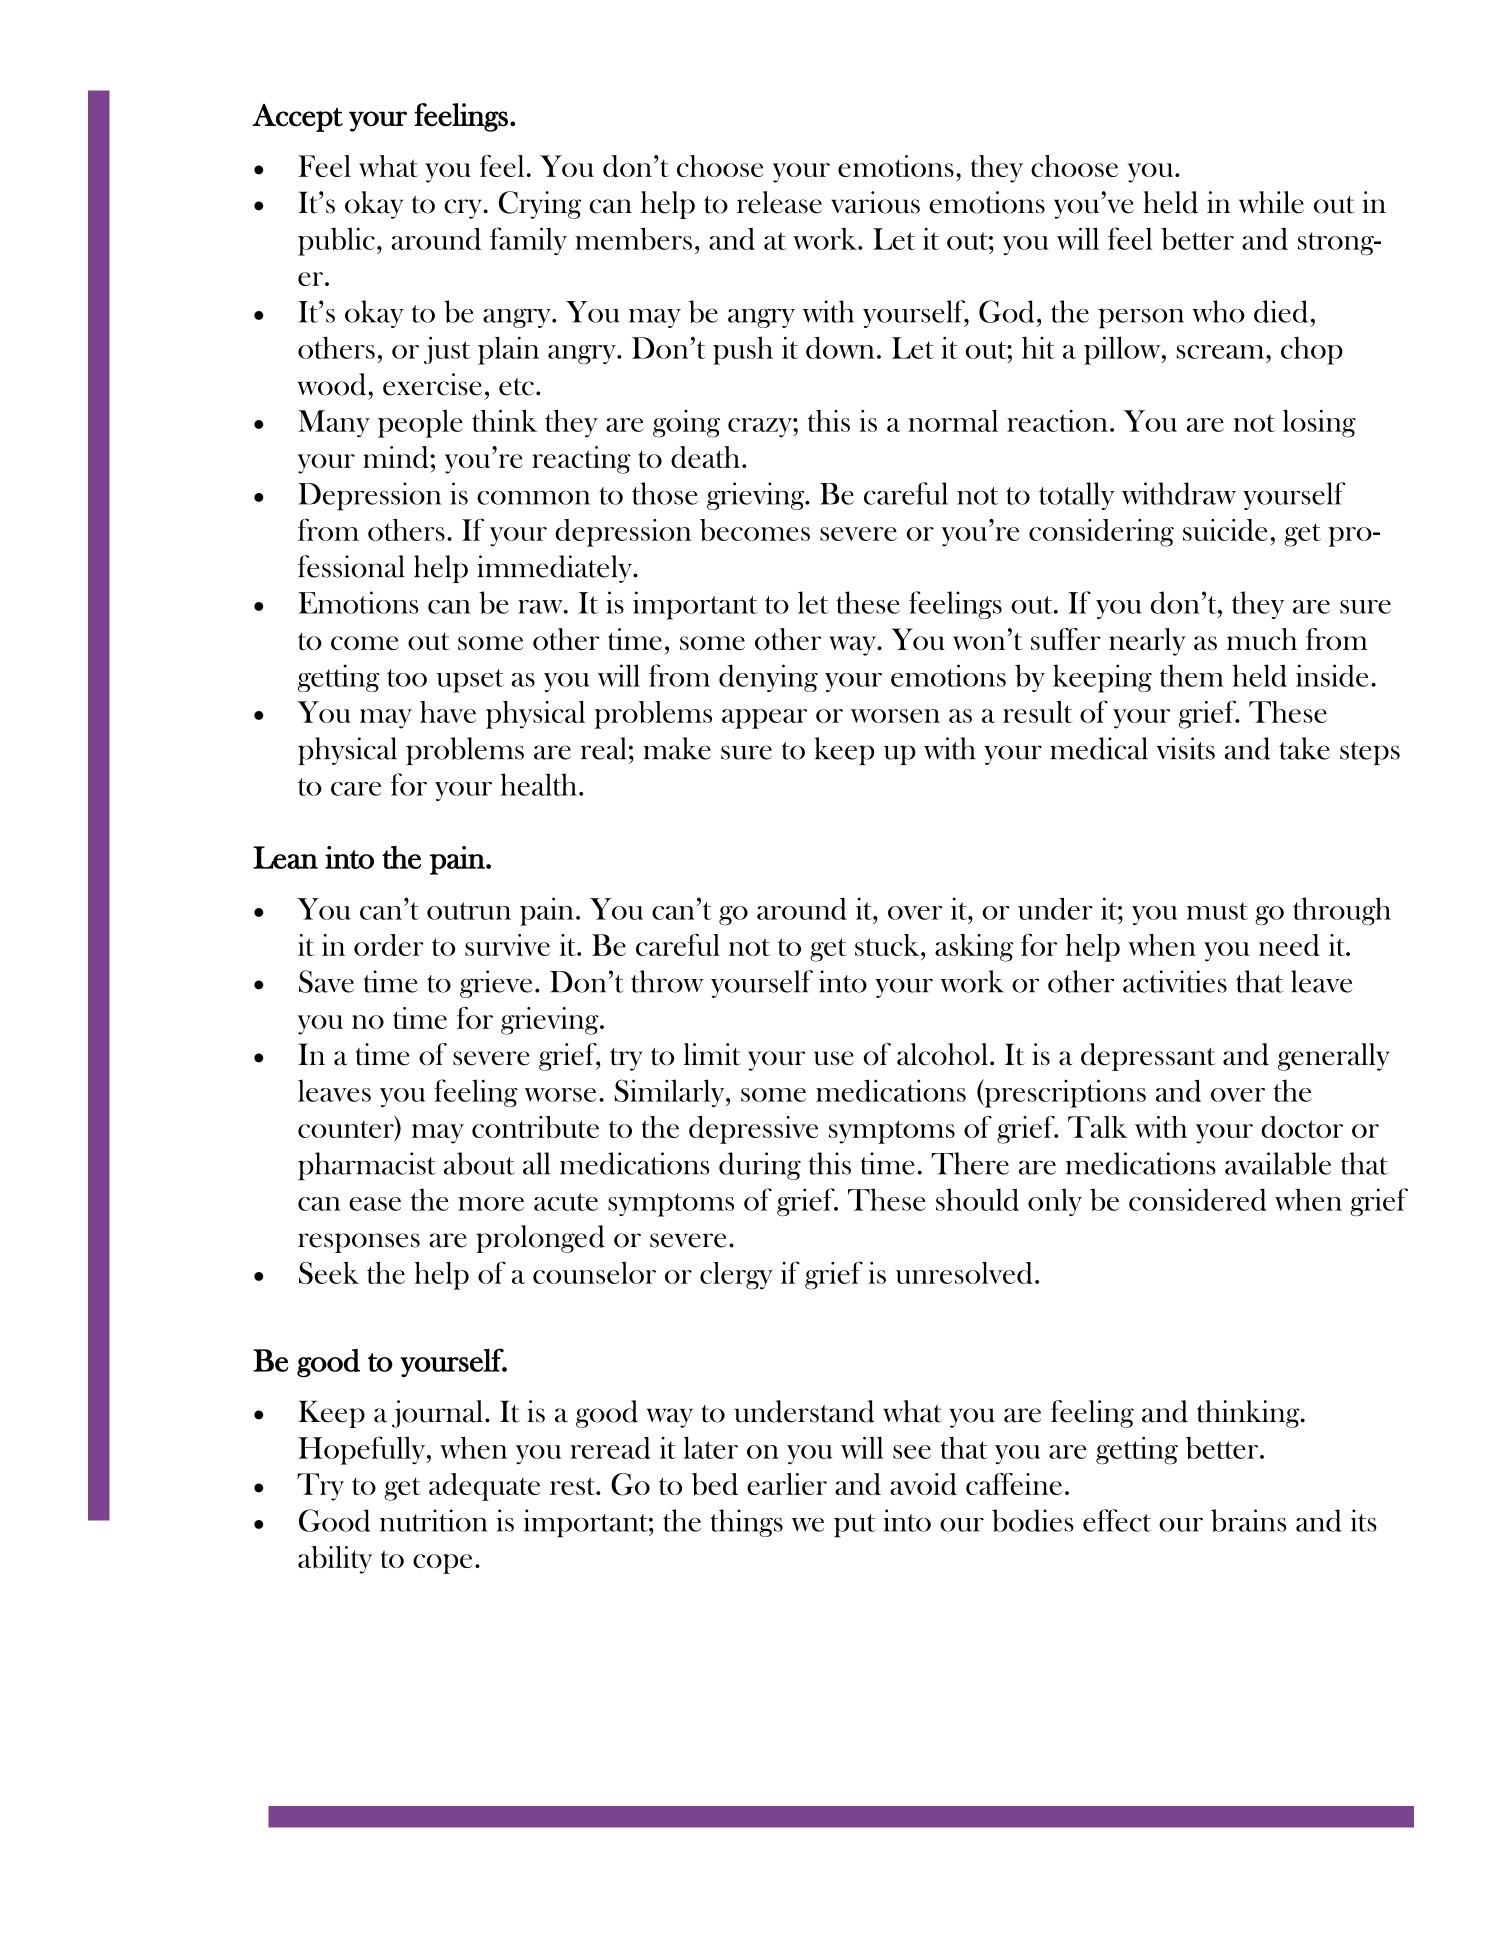  What do you see at coordinates (397, 457) in the image?
I see `mind` at bounding box center [397, 457].
